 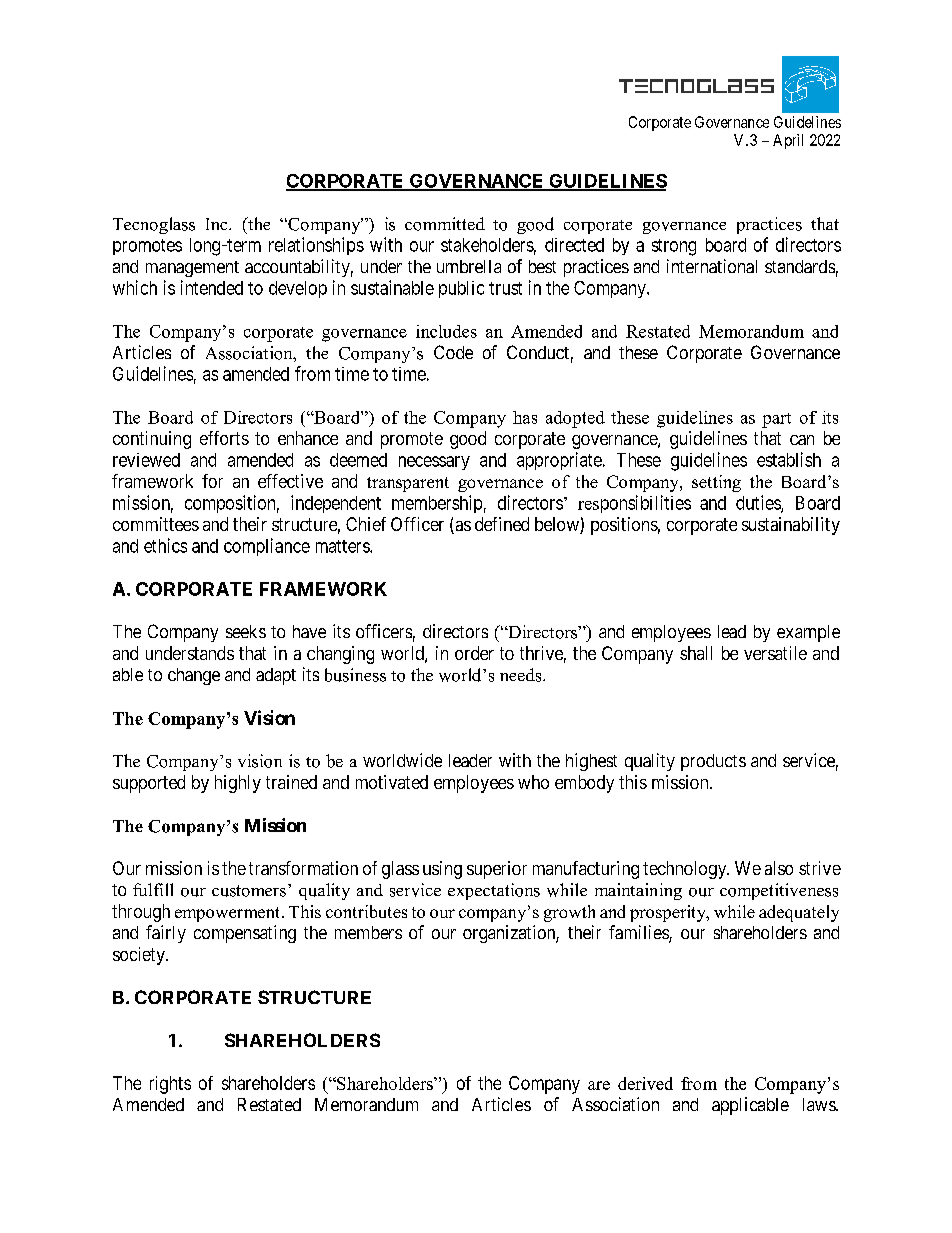 What do you see at coordinates (820, 1104) in the screenshot?
I see `laws` at bounding box center [820, 1104].
